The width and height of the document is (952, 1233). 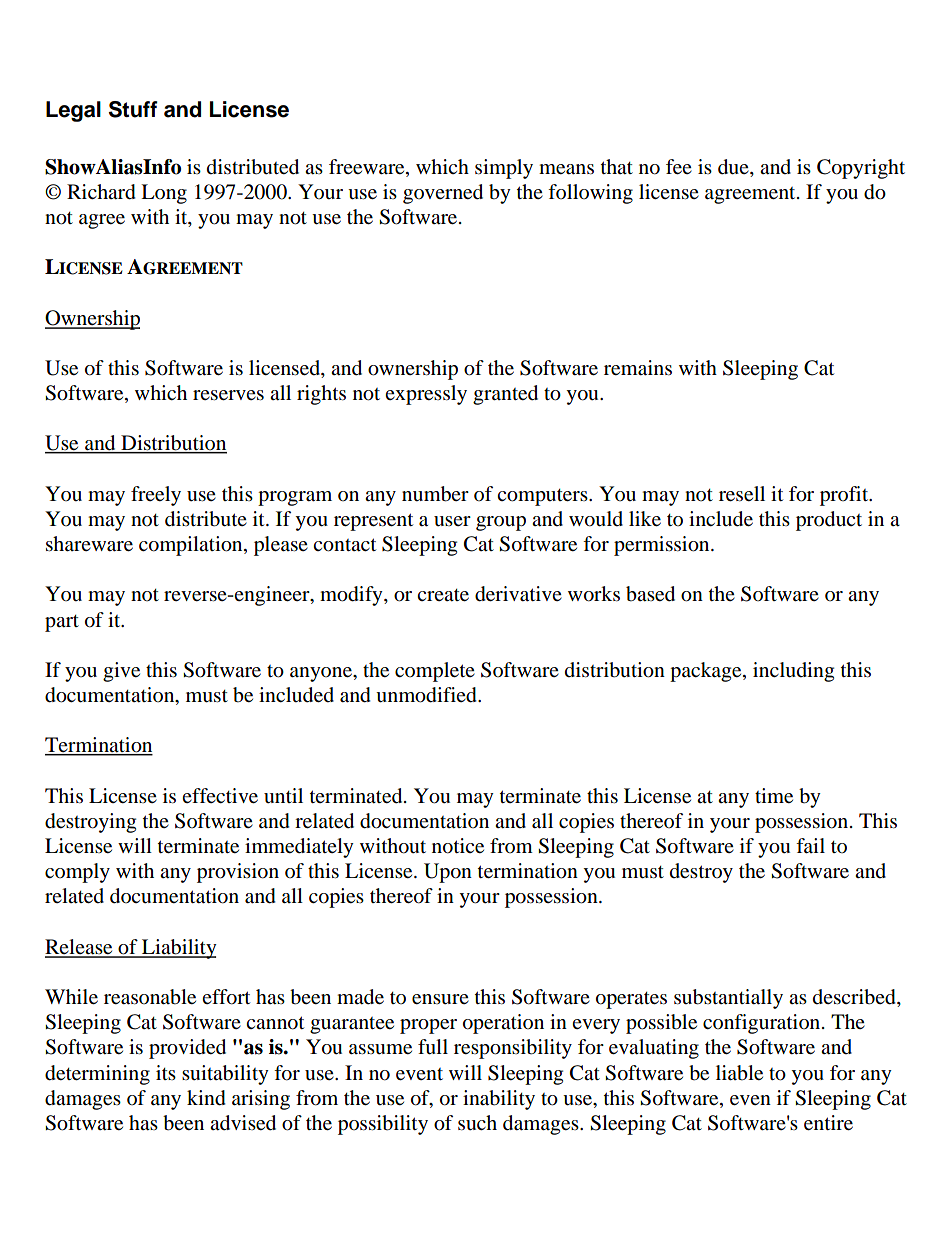 I want to click on remains, so click(x=638, y=368).
